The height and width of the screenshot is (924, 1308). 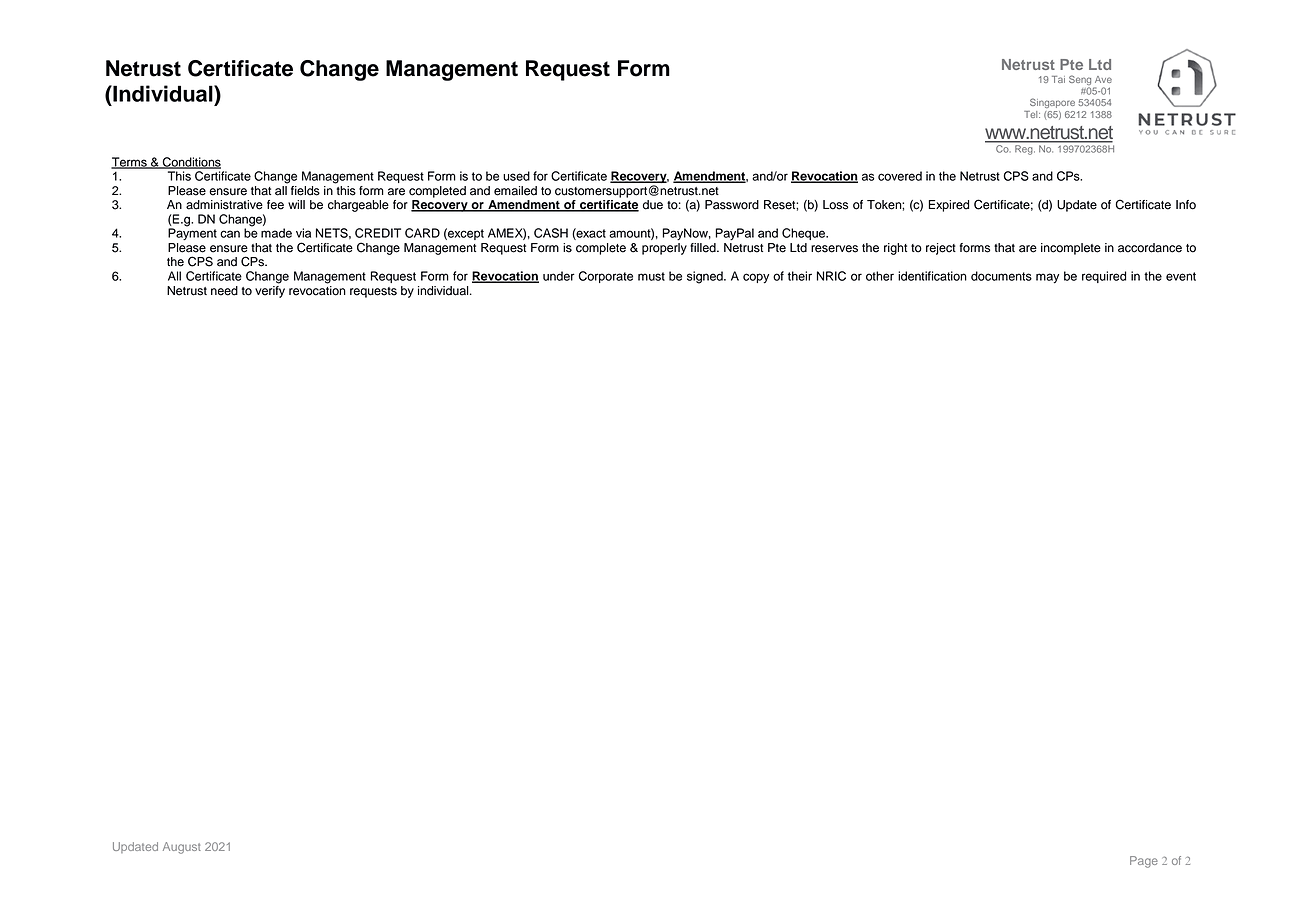 What do you see at coordinates (190, 163) in the screenshot?
I see `Conditions` at bounding box center [190, 163].
